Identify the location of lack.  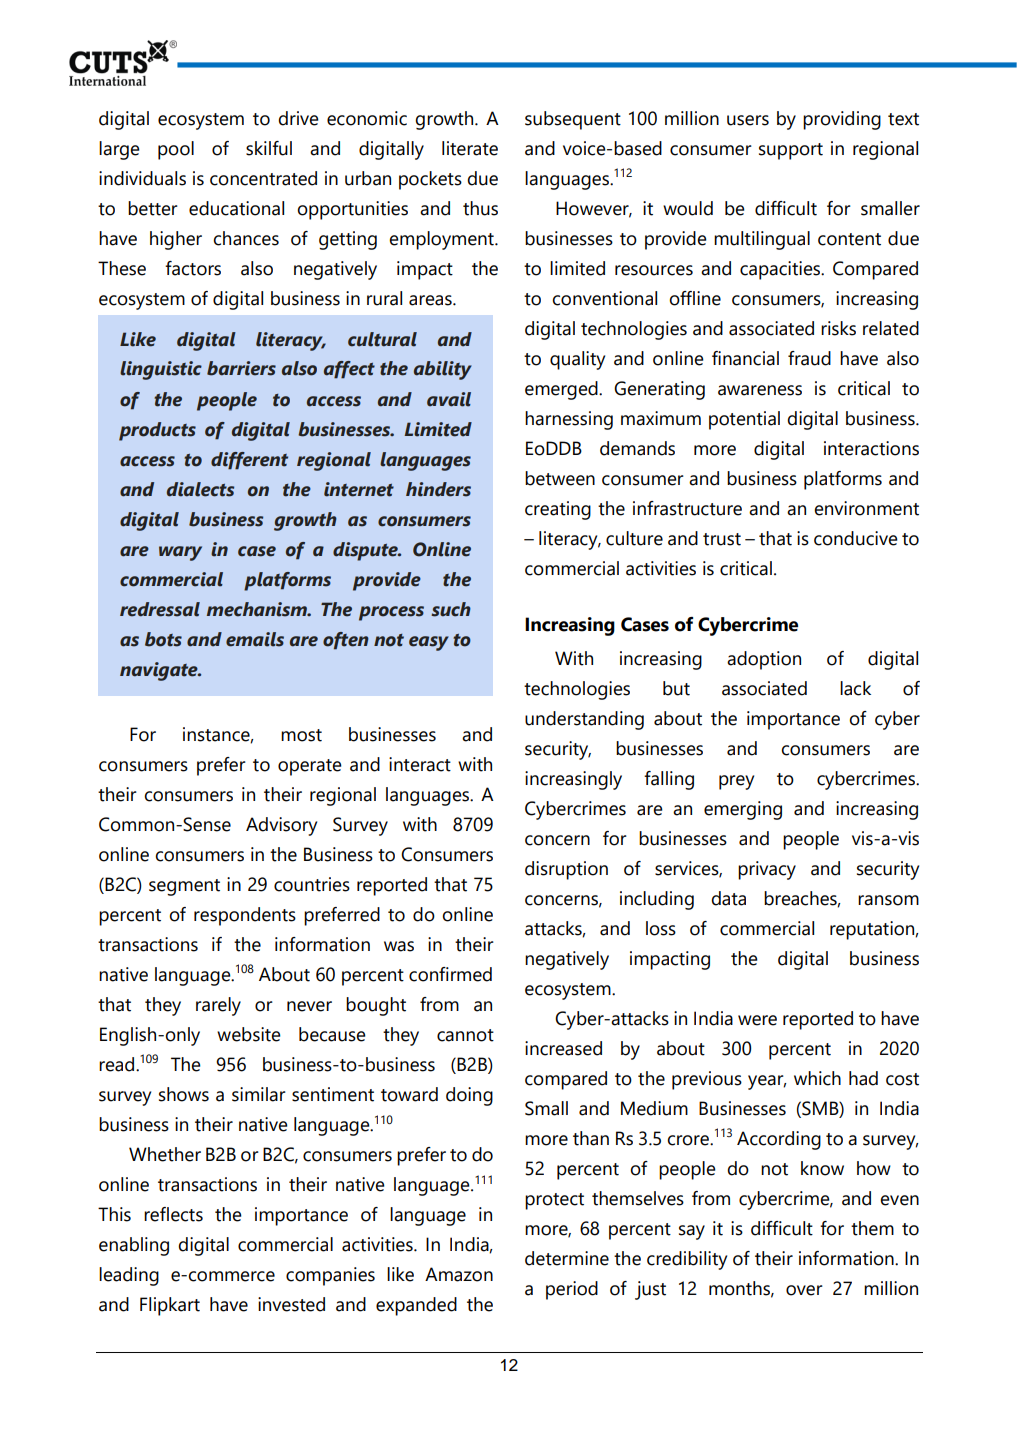
(855, 688).
